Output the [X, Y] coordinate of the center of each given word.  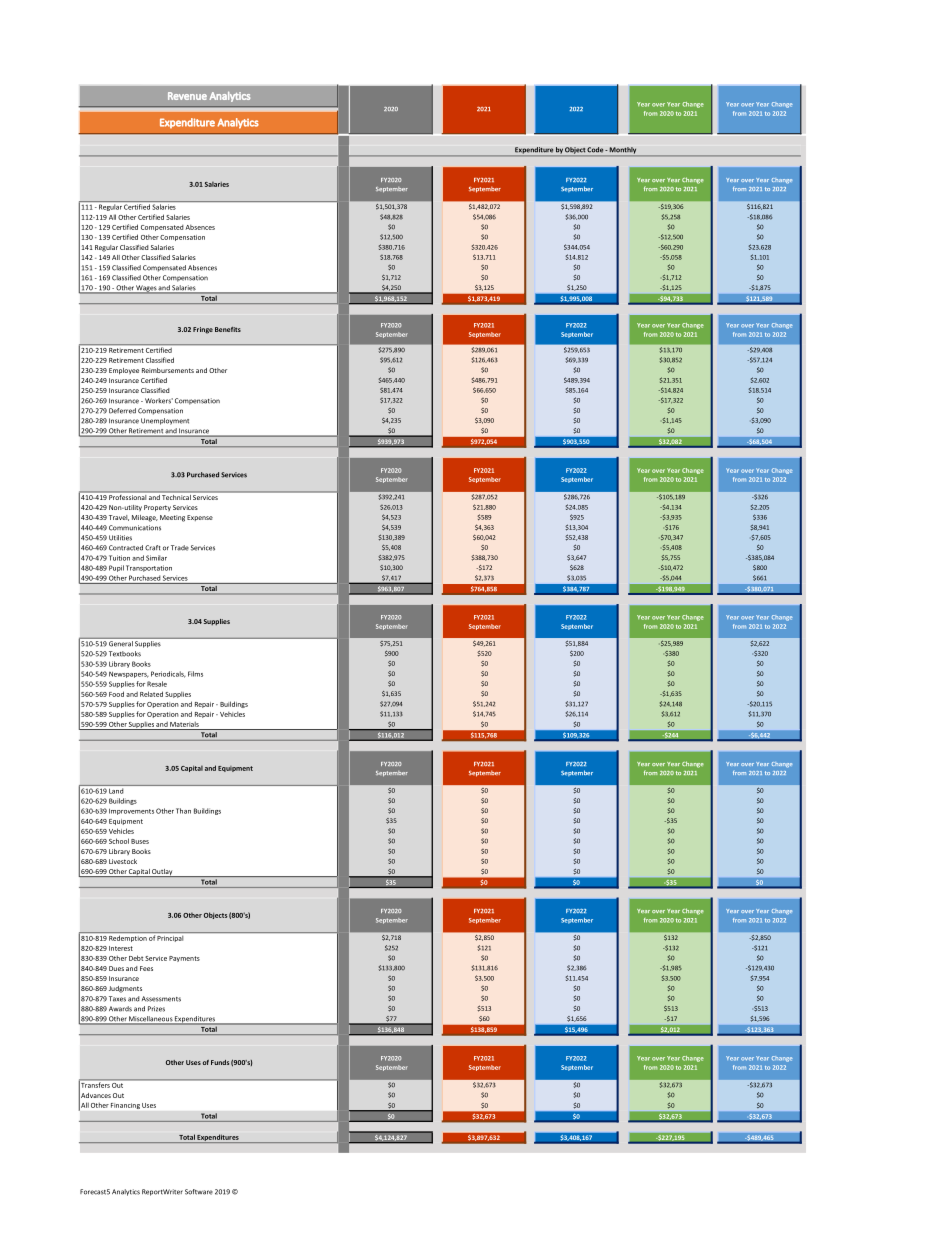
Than [183, 811]
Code [596, 149]
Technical [176, 496]
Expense [200, 518]
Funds [220, 1062]
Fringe [203, 330]
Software [199, 1192]
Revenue [187, 96]
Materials [184, 724]
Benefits [228, 329]
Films [195, 674]
